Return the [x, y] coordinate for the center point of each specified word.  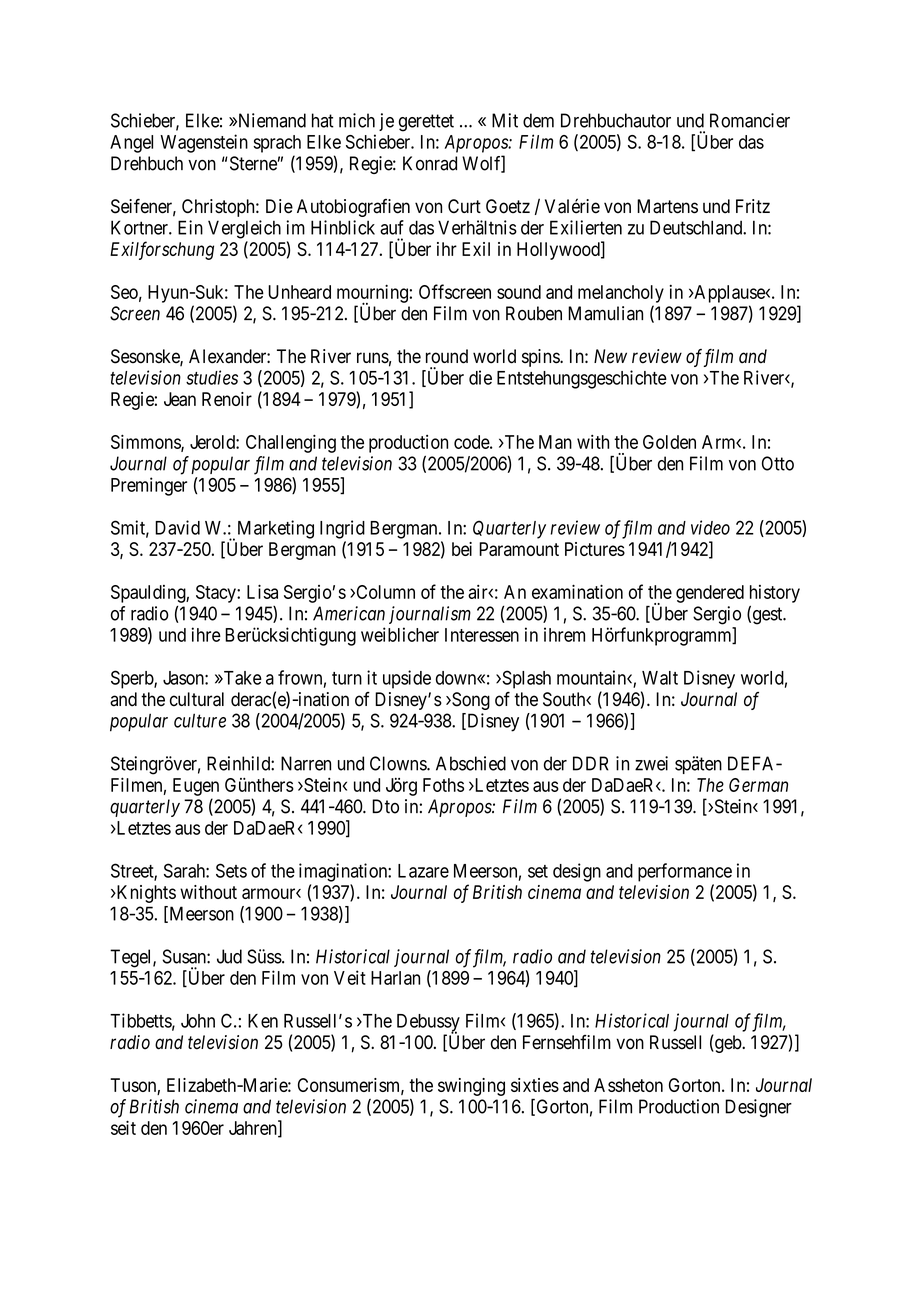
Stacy [217, 594]
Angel [131, 144]
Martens [667, 206]
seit [123, 1127]
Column [384, 592]
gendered [710, 594]
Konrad [430, 163]
